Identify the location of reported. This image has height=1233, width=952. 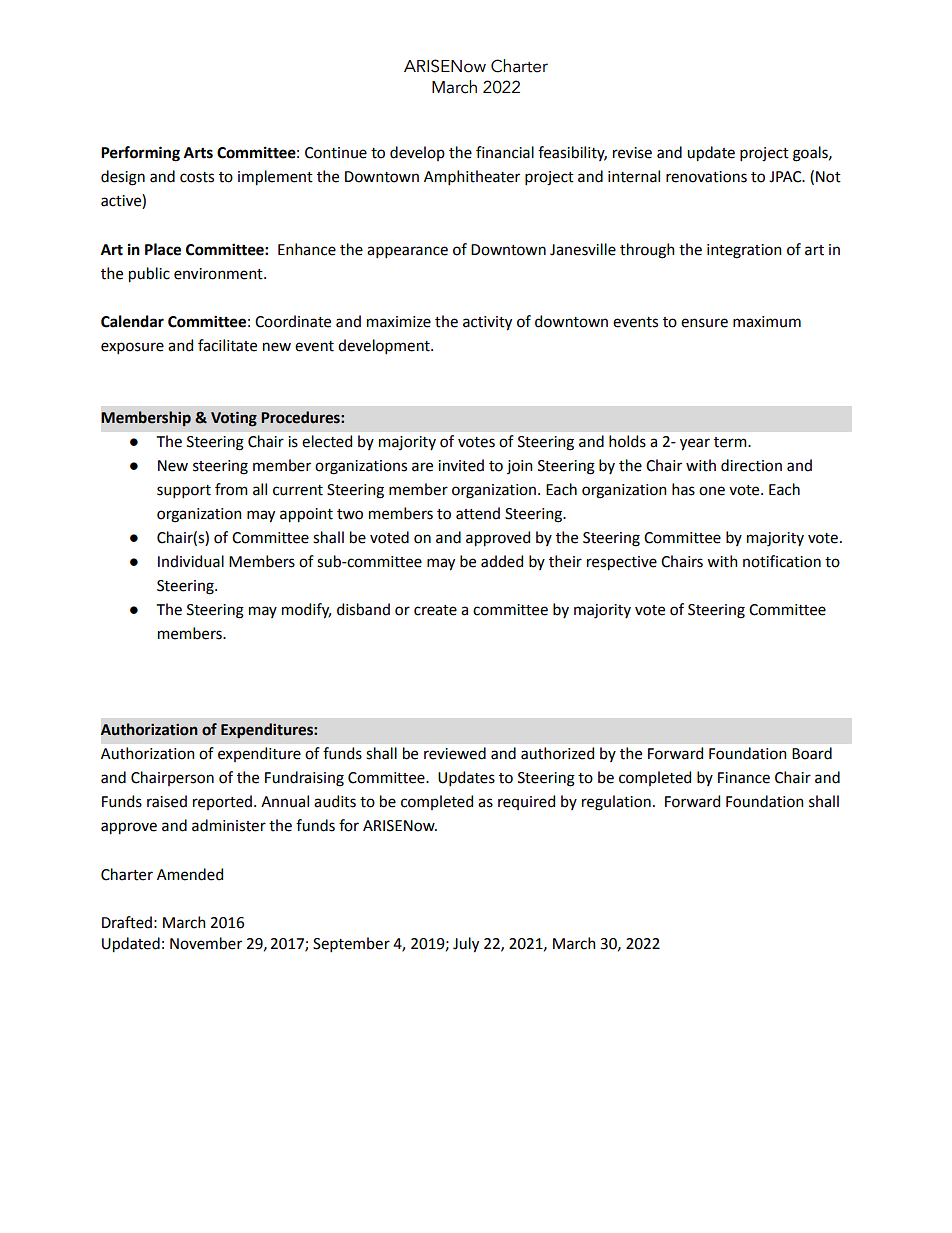
(222, 802).
